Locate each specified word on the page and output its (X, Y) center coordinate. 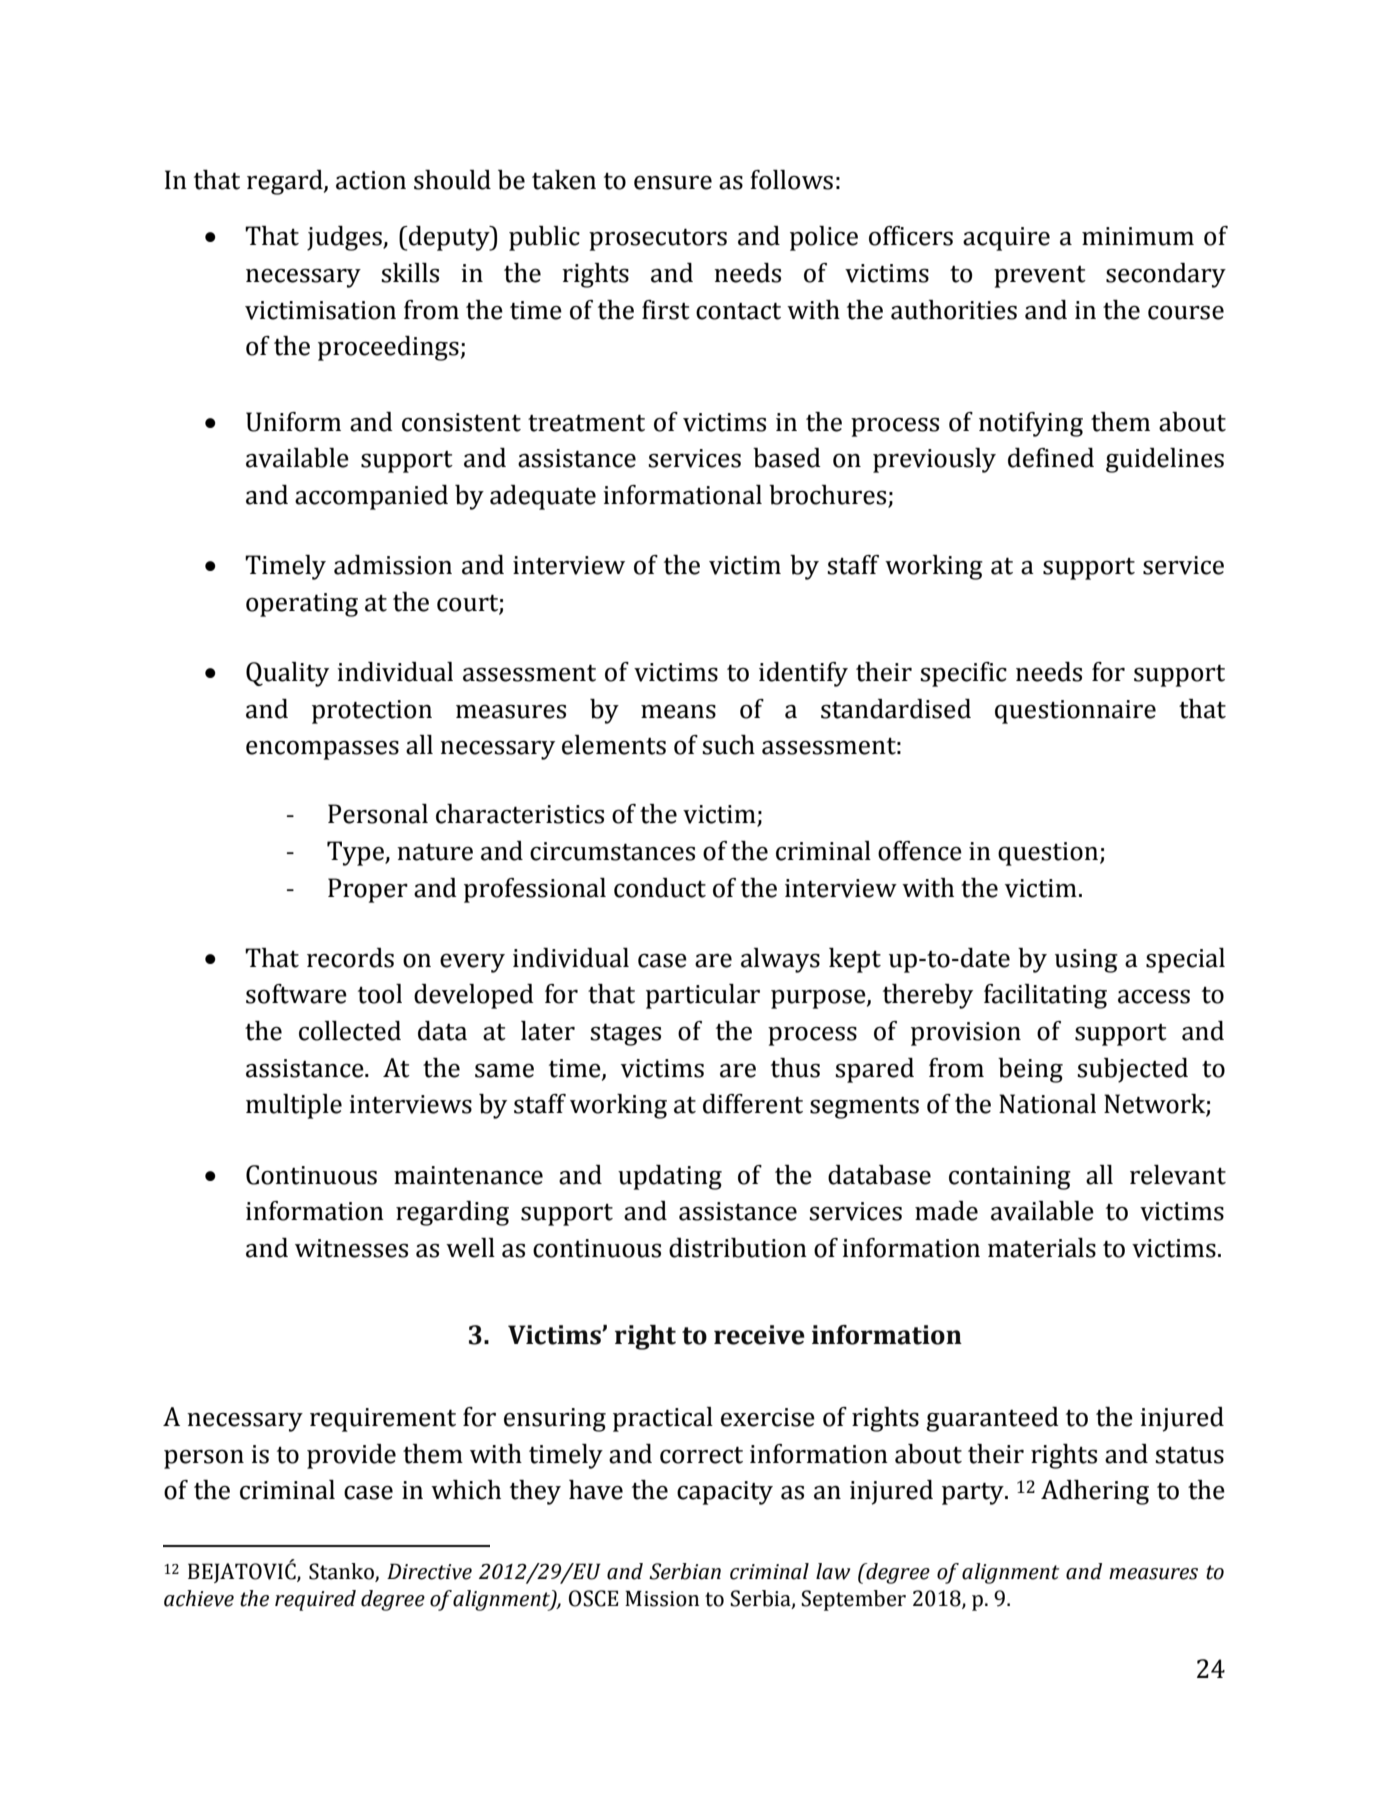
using (1086, 961)
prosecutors (658, 239)
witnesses (351, 1248)
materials (1042, 1248)
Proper (368, 890)
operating (302, 605)
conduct (660, 888)
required (315, 1600)
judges (345, 238)
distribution (738, 1248)
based (787, 458)
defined (1051, 458)
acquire (1006, 239)
